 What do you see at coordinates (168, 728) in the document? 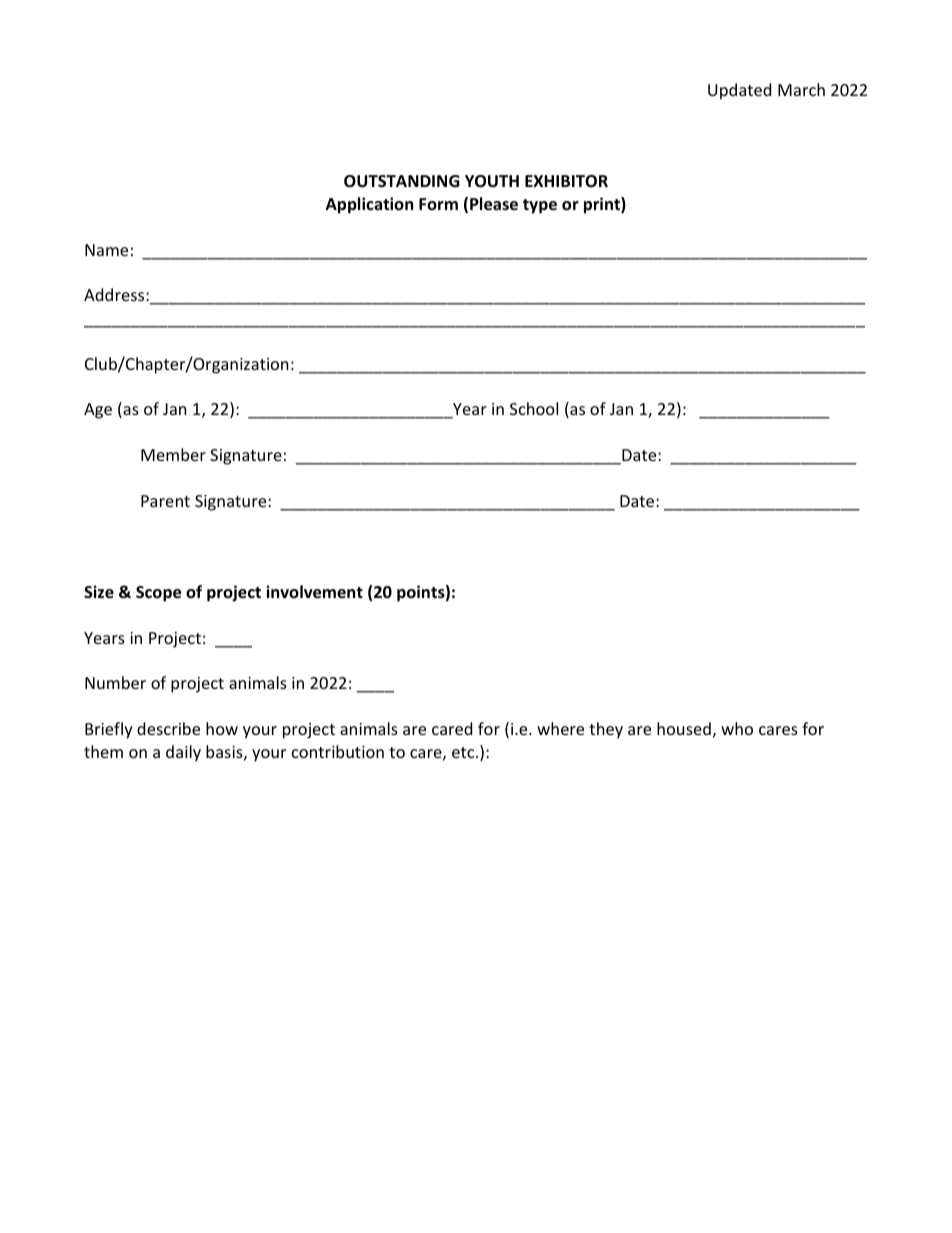
I see `describe` at bounding box center [168, 728].
